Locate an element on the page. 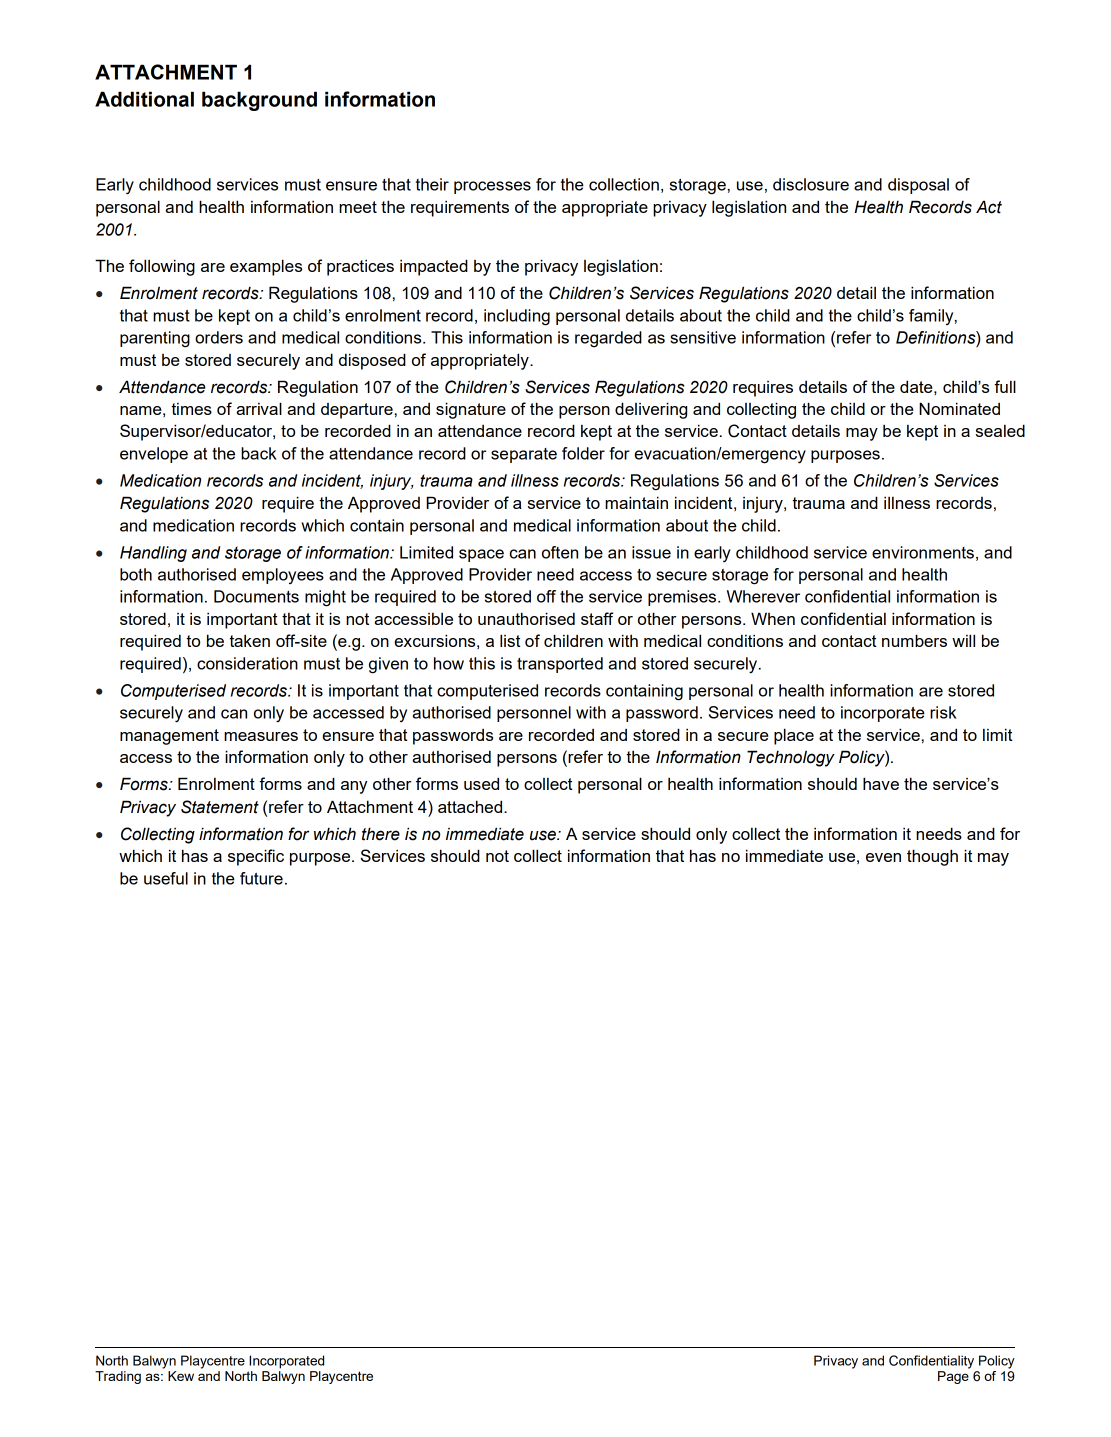 Image resolution: width=1111 pixels, height=1437 pixels. often is located at coordinates (560, 552).
